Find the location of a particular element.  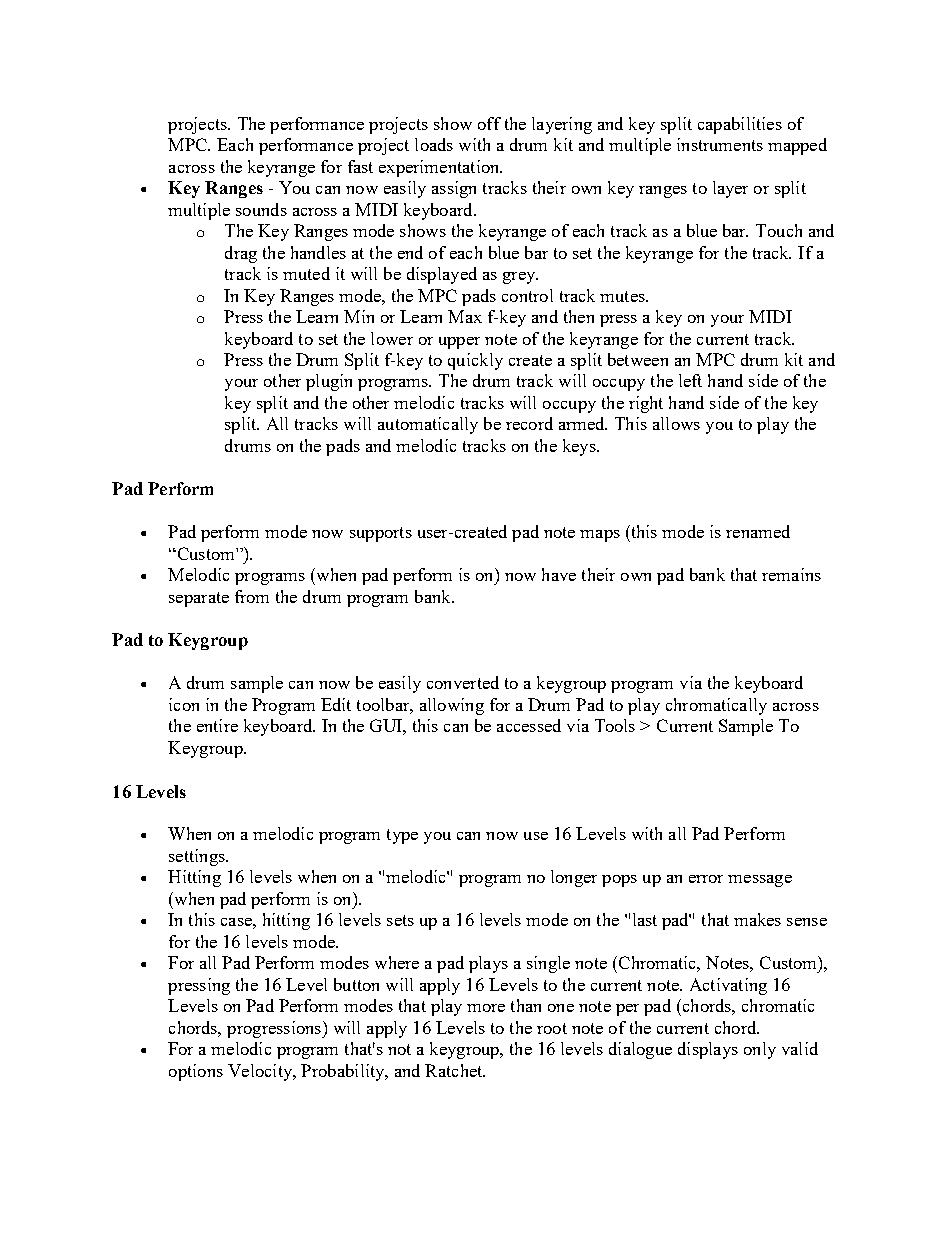

progressions is located at coordinates (275, 1029).
